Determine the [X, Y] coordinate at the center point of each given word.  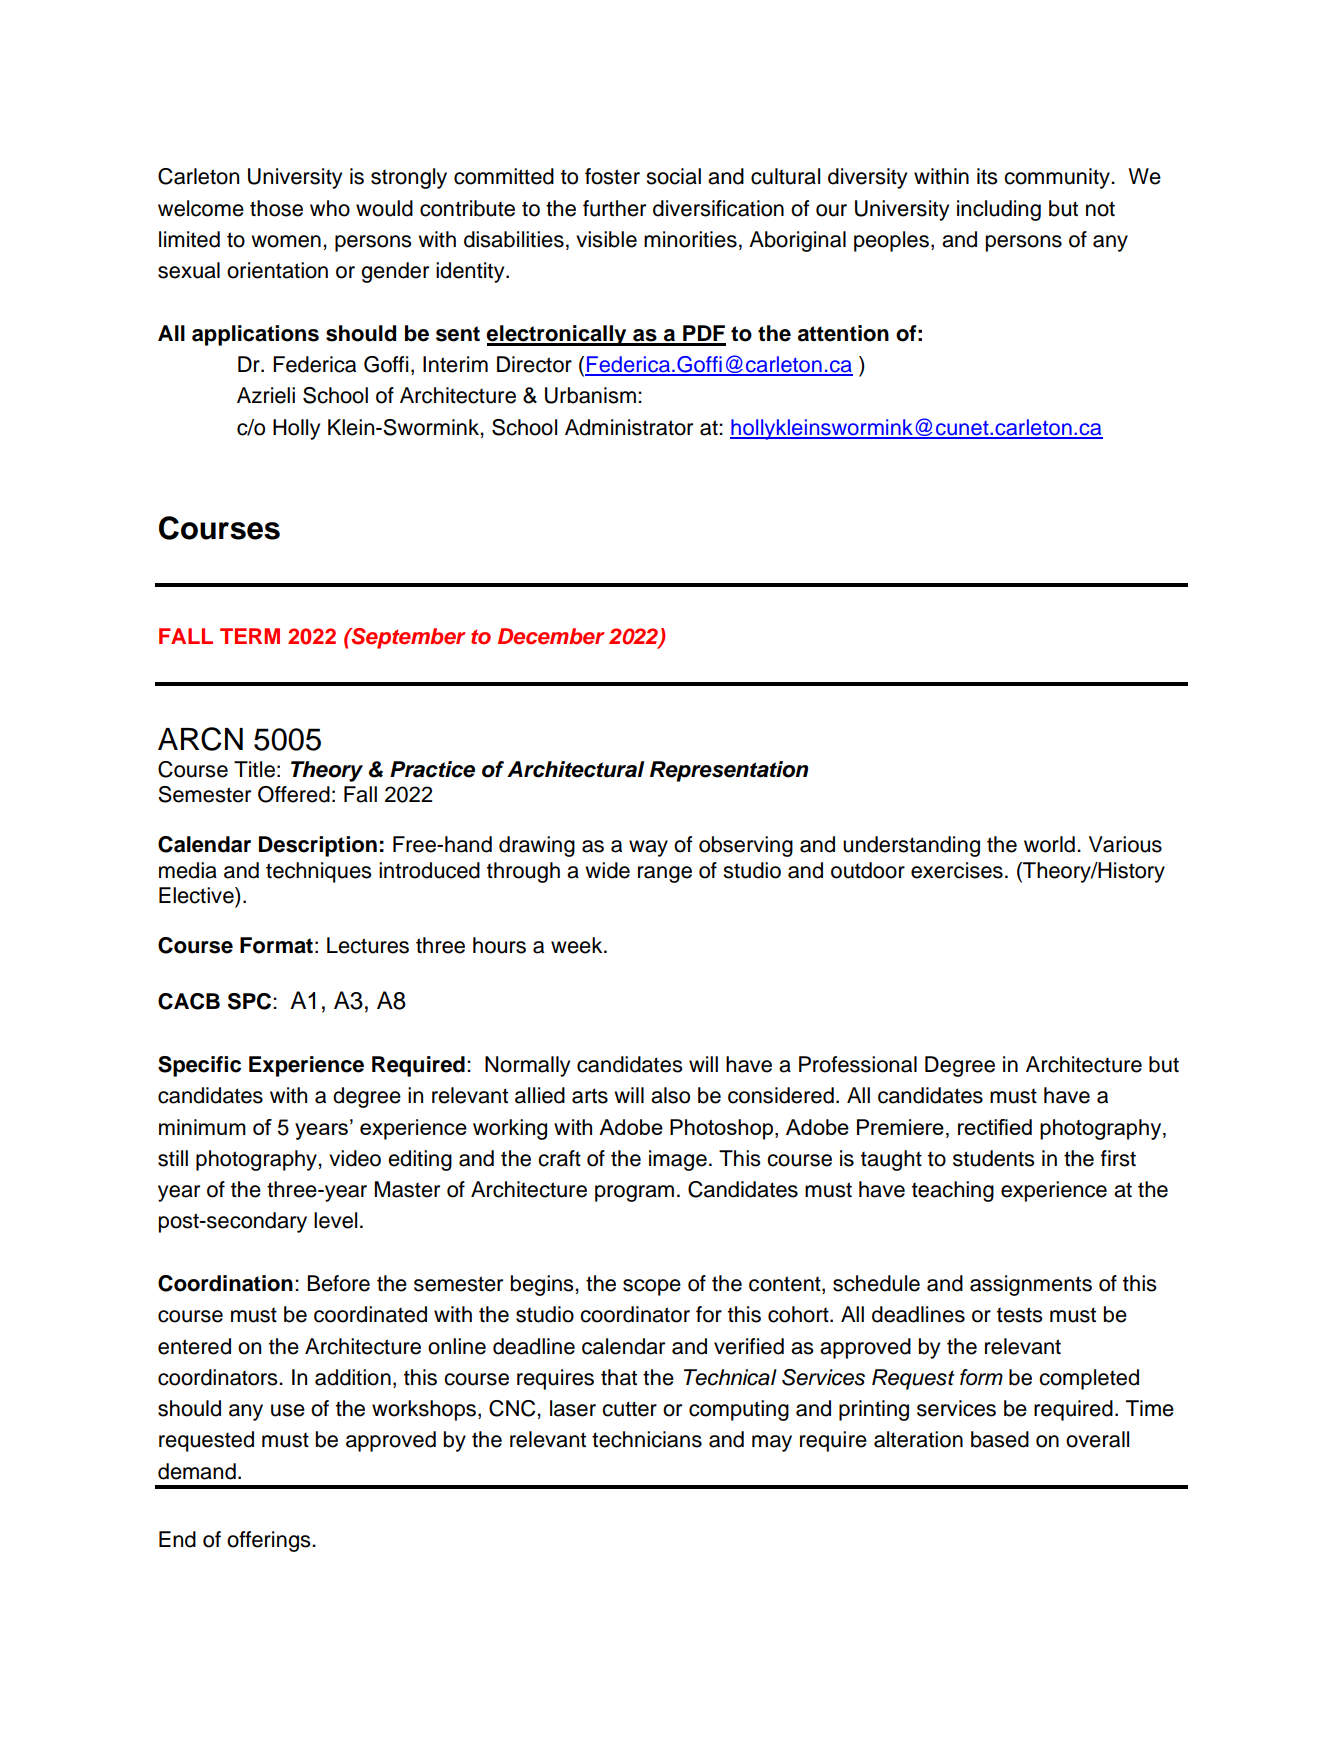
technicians [647, 1439]
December [551, 636]
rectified [995, 1127]
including [999, 210]
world [1049, 844]
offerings [270, 1541]
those [276, 208]
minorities [690, 239]
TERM [250, 636]
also [670, 1095]
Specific [199, 1066]
